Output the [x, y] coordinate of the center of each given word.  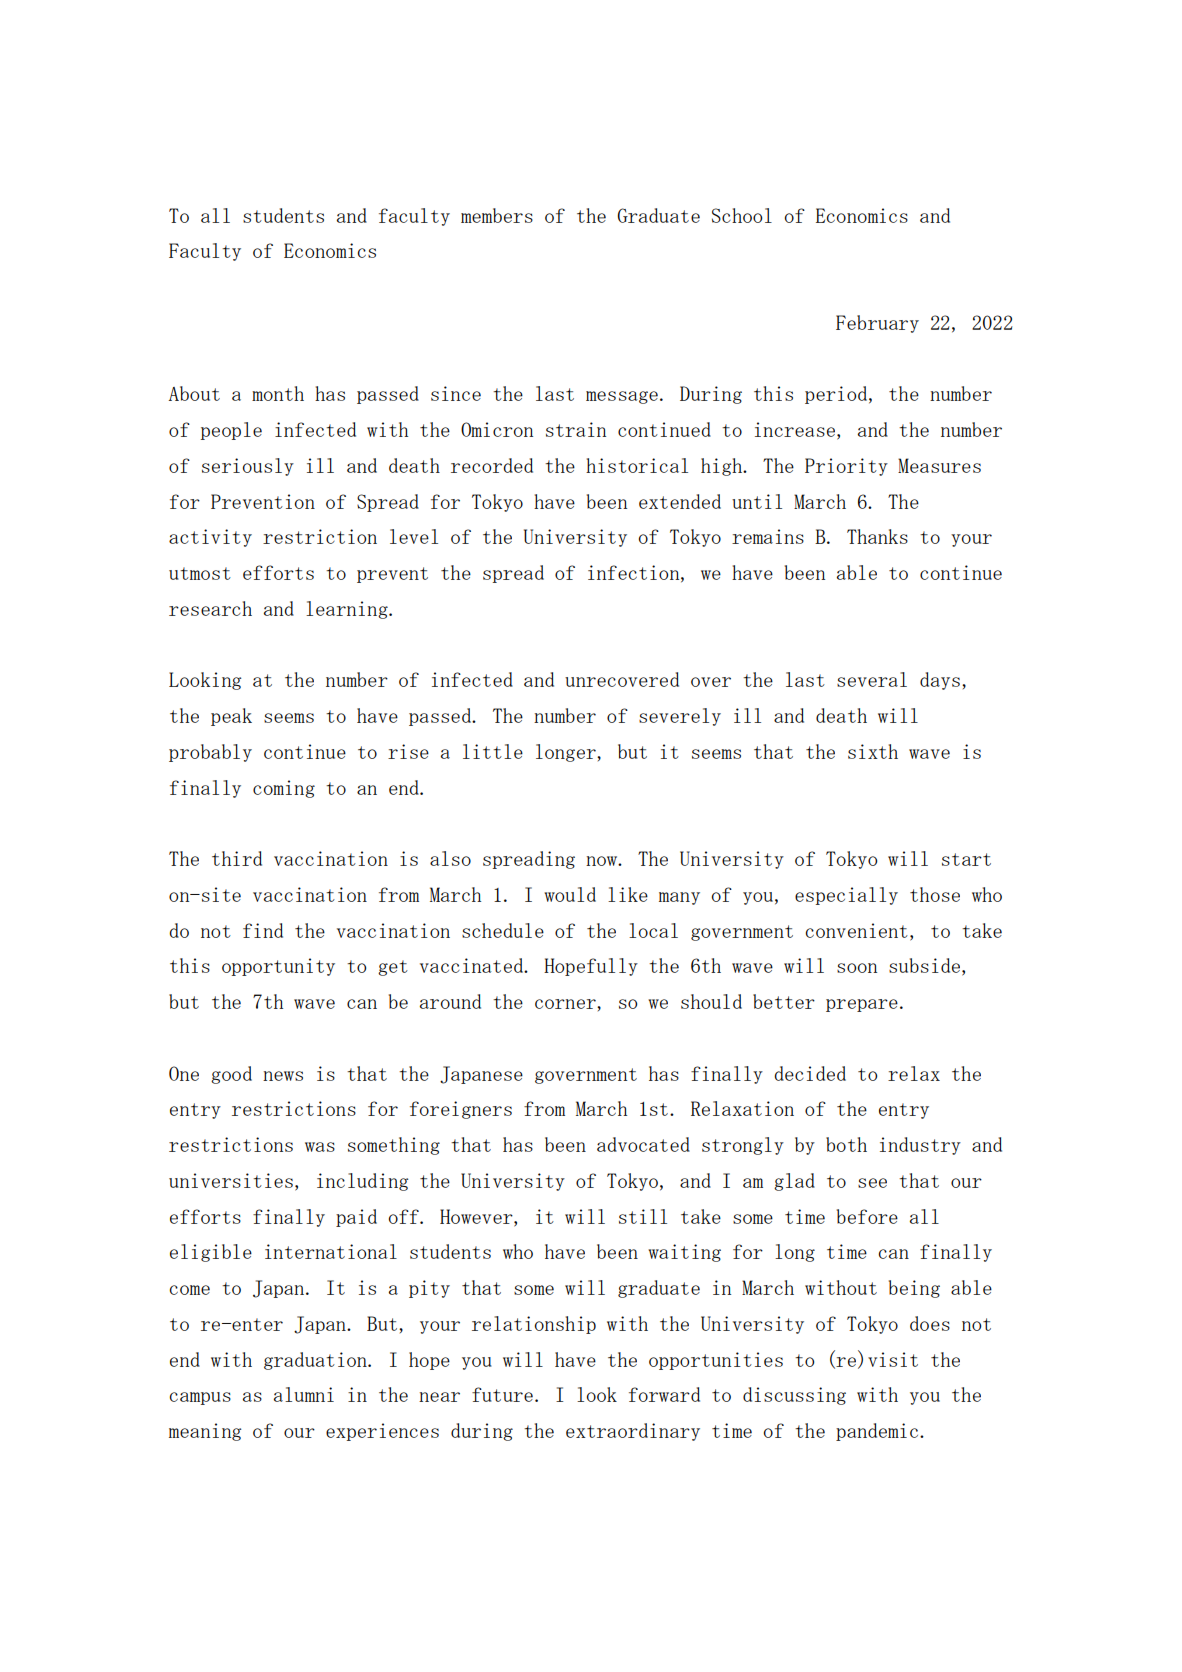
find [263, 930]
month [278, 393]
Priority [846, 467]
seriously [248, 467]
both [846, 1144]
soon [857, 968]
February [877, 324]
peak [231, 717]
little [493, 751]
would [570, 894]
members [497, 215]
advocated [643, 1144]
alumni [304, 1394]
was [320, 1147]
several [872, 679]
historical [637, 465]
